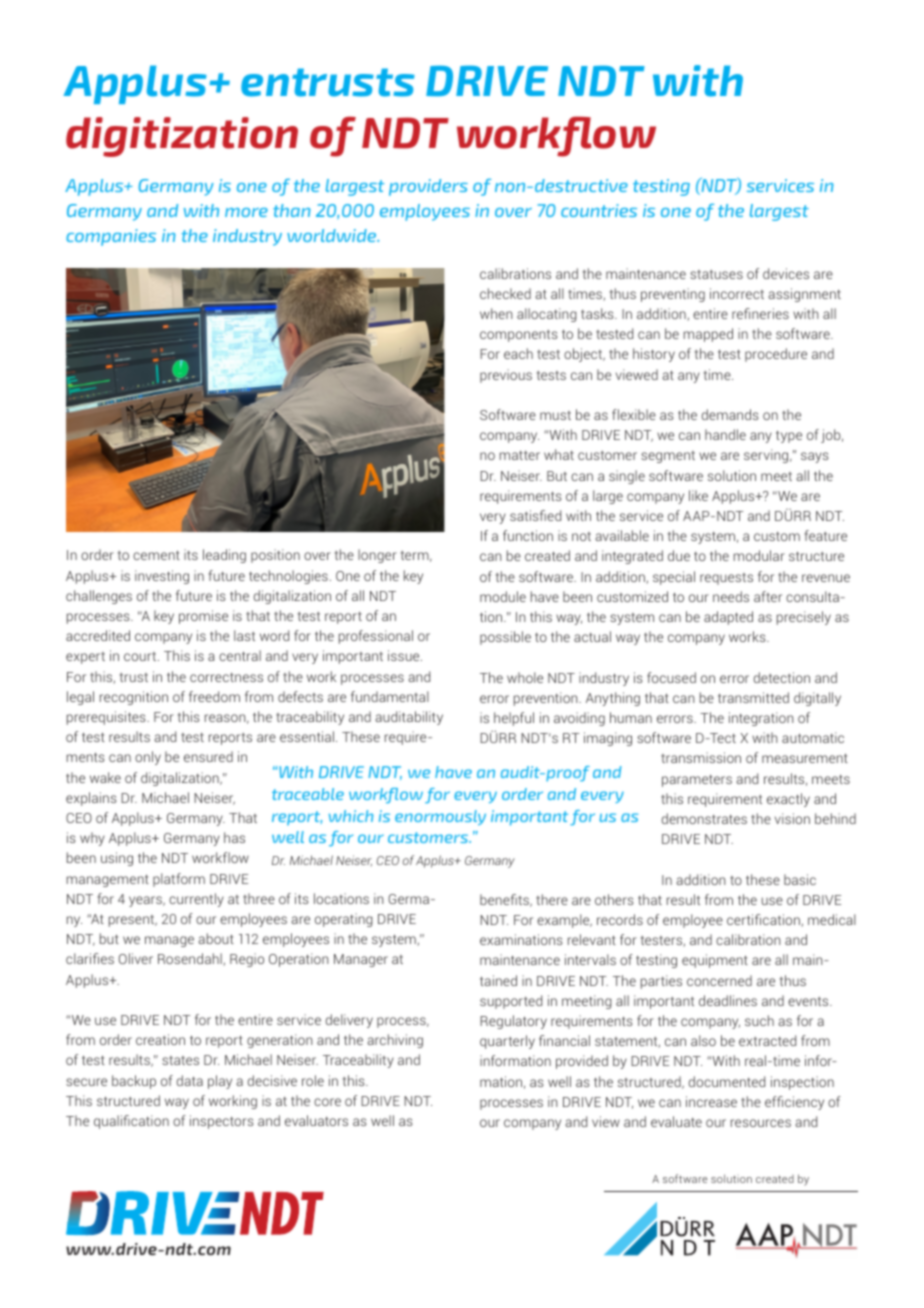  What do you see at coordinates (800, 879) in the document?
I see `basic` at bounding box center [800, 879].
